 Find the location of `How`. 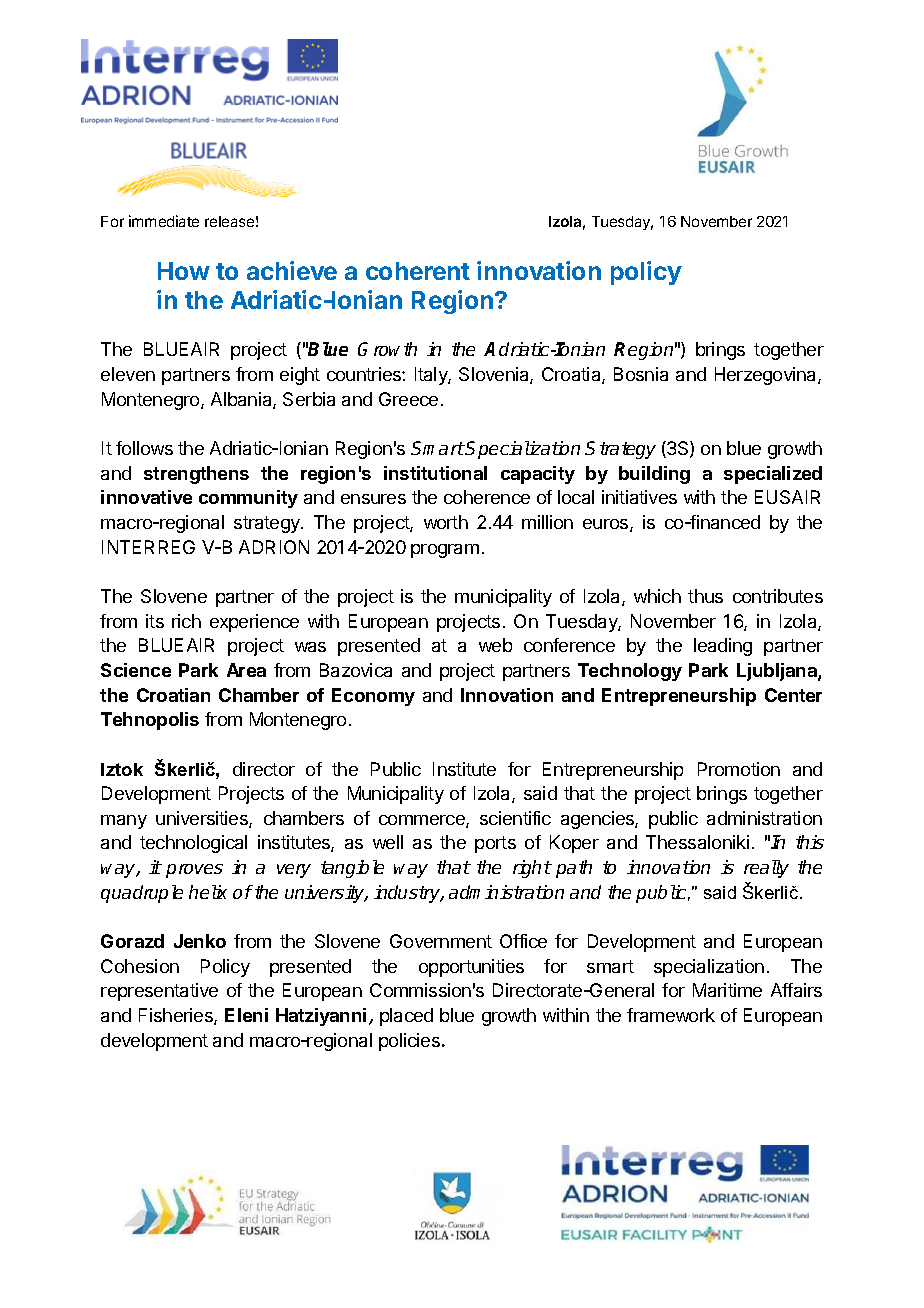

How is located at coordinates (184, 271).
